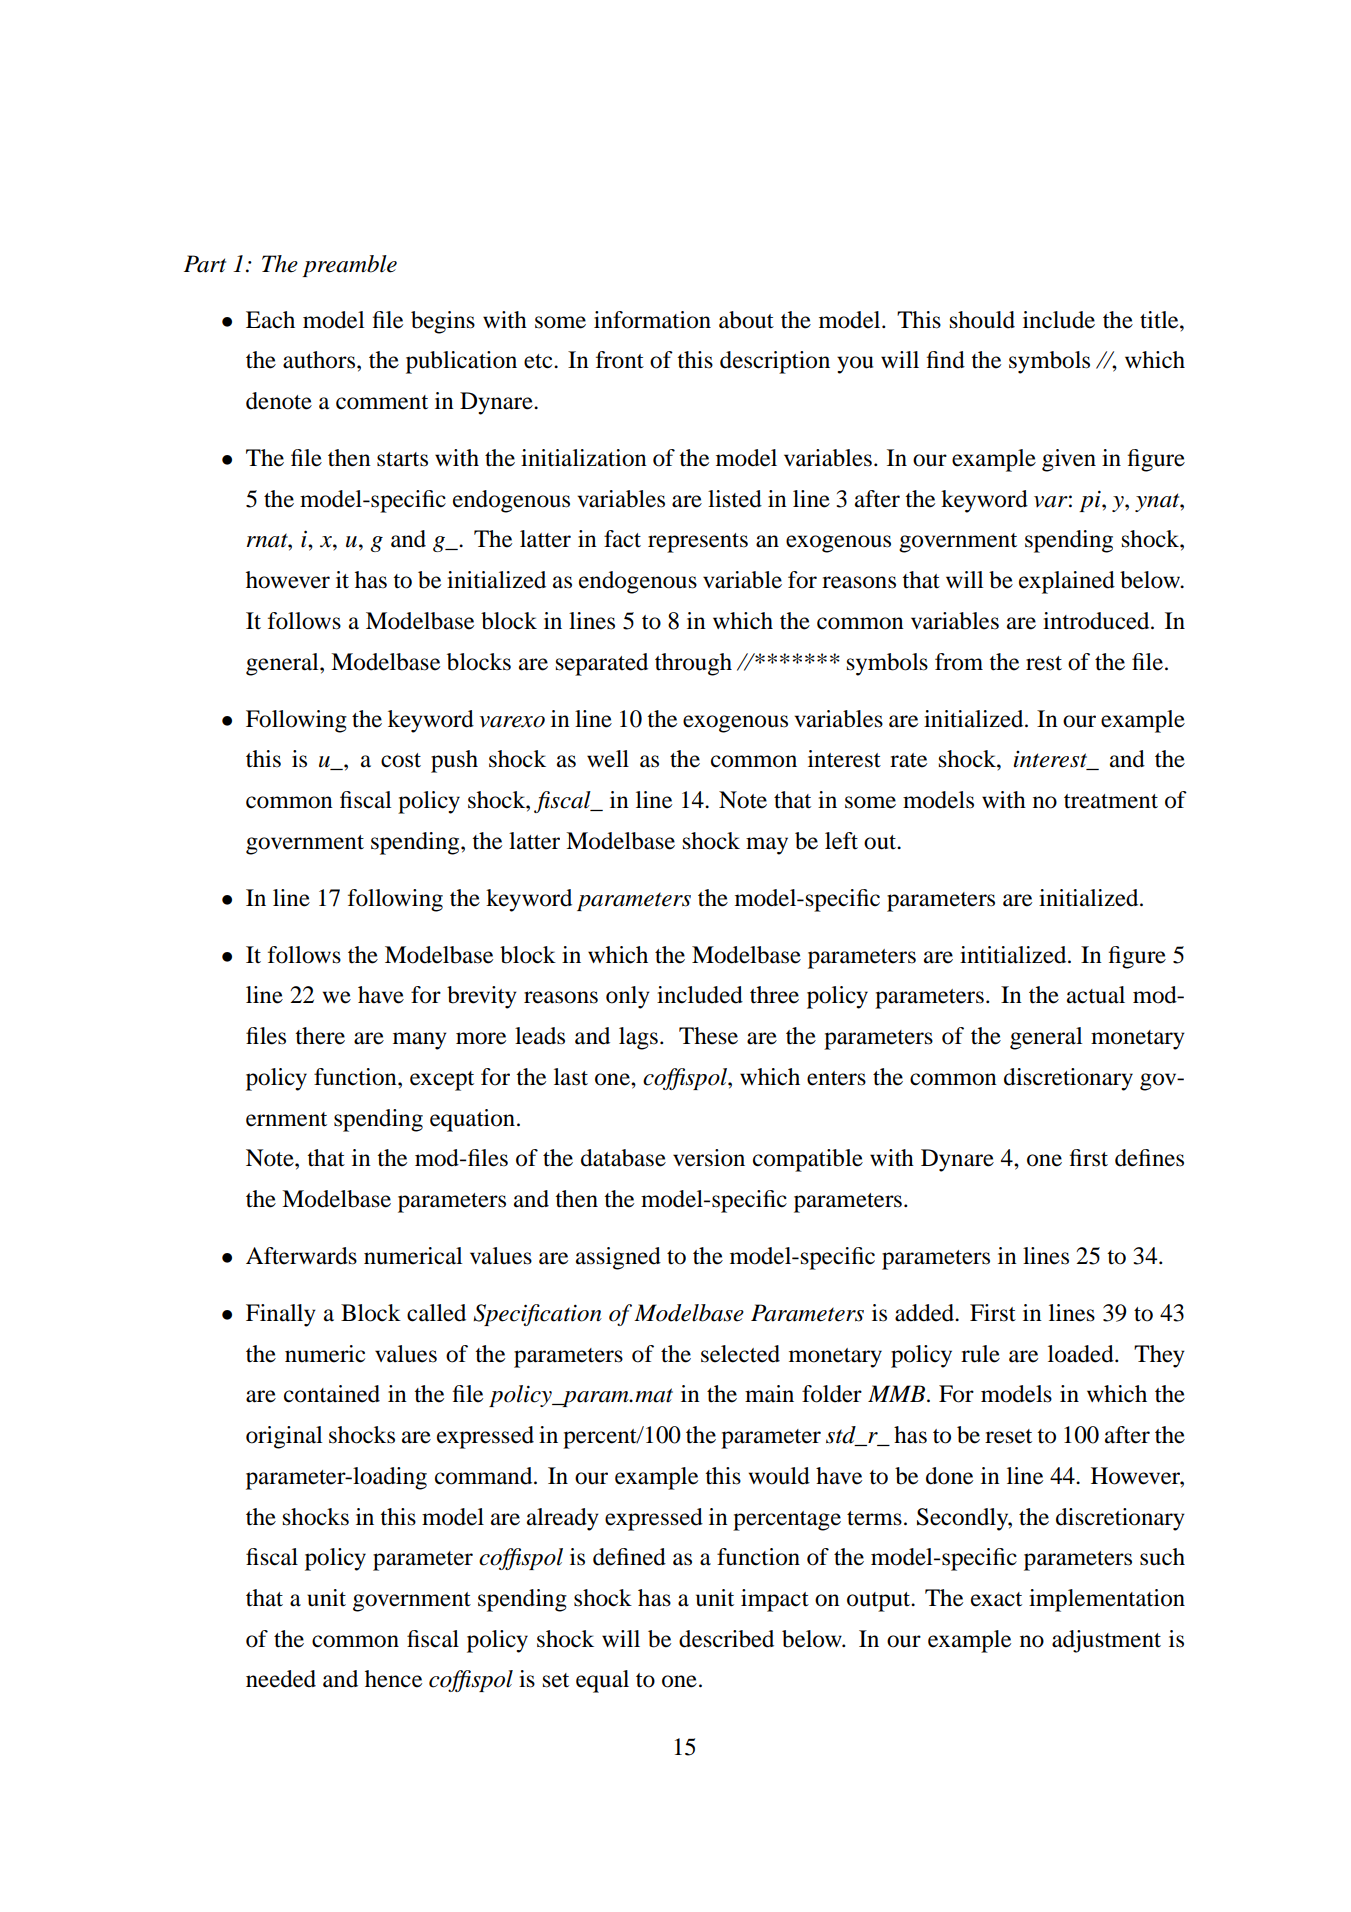 The height and width of the image is (1912, 1351). What do you see at coordinates (281, 1315) in the image?
I see `Finally` at bounding box center [281, 1315].
